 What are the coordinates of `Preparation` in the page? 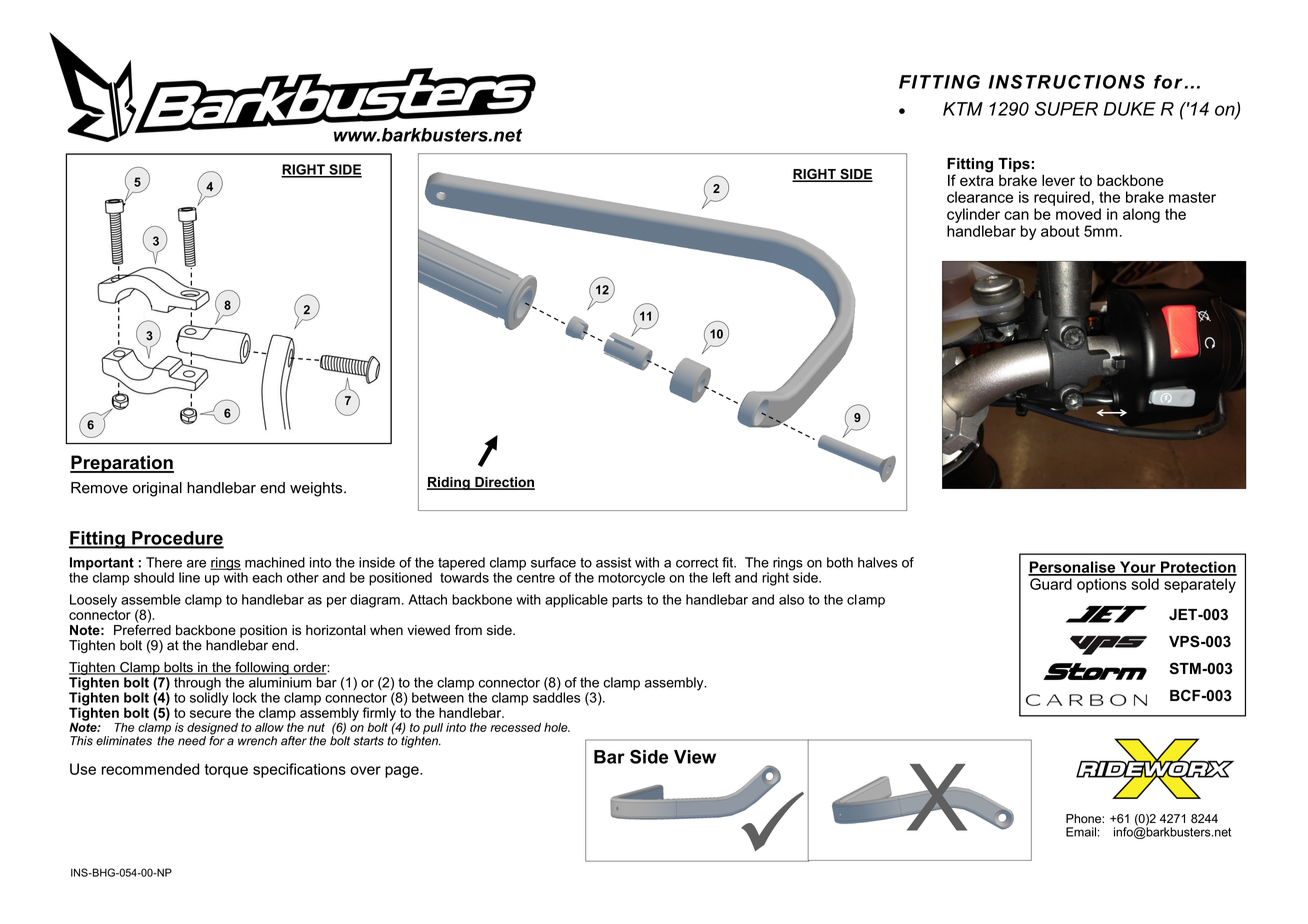 It's located at (122, 464).
